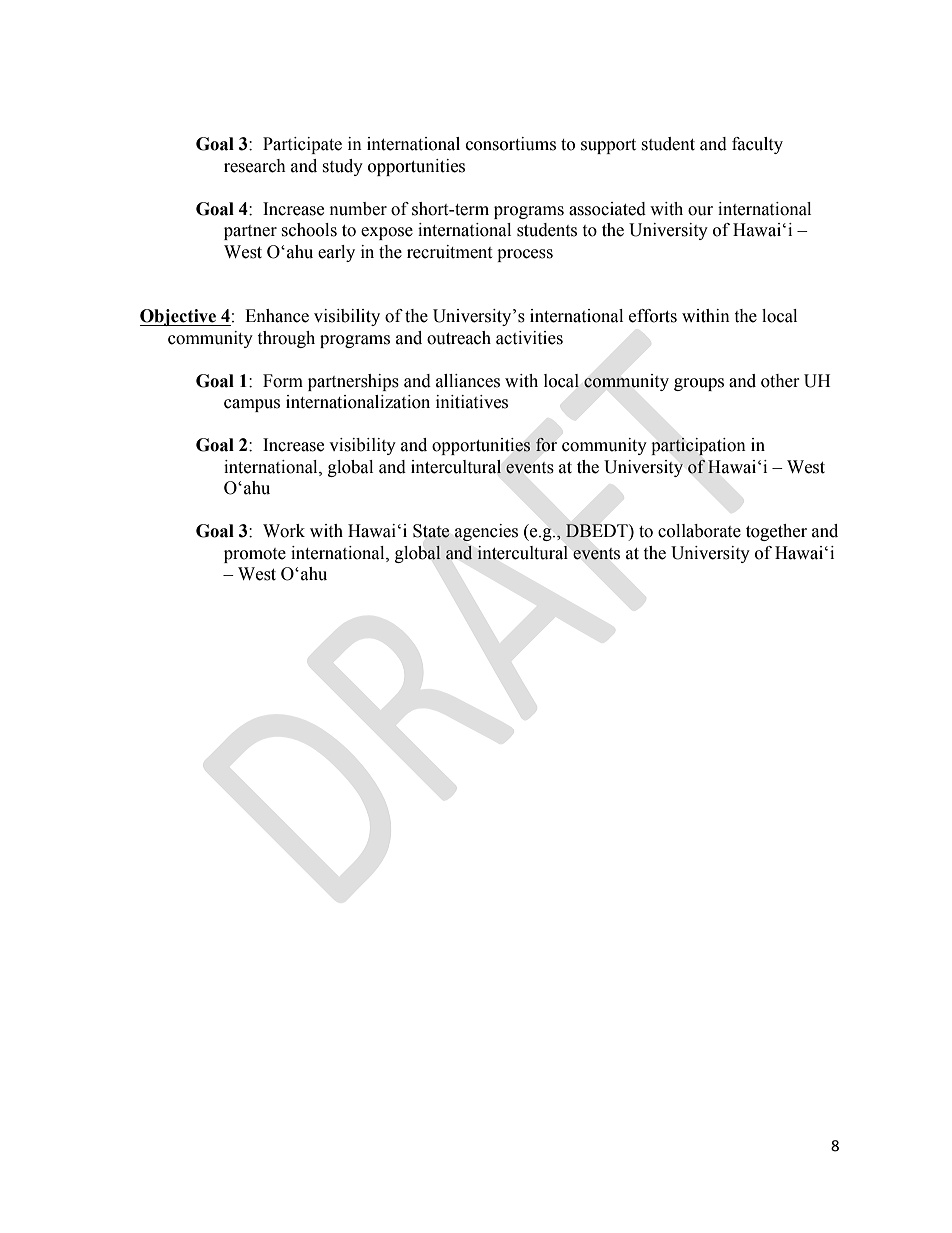  What do you see at coordinates (255, 166) in the image?
I see `research` at bounding box center [255, 166].
